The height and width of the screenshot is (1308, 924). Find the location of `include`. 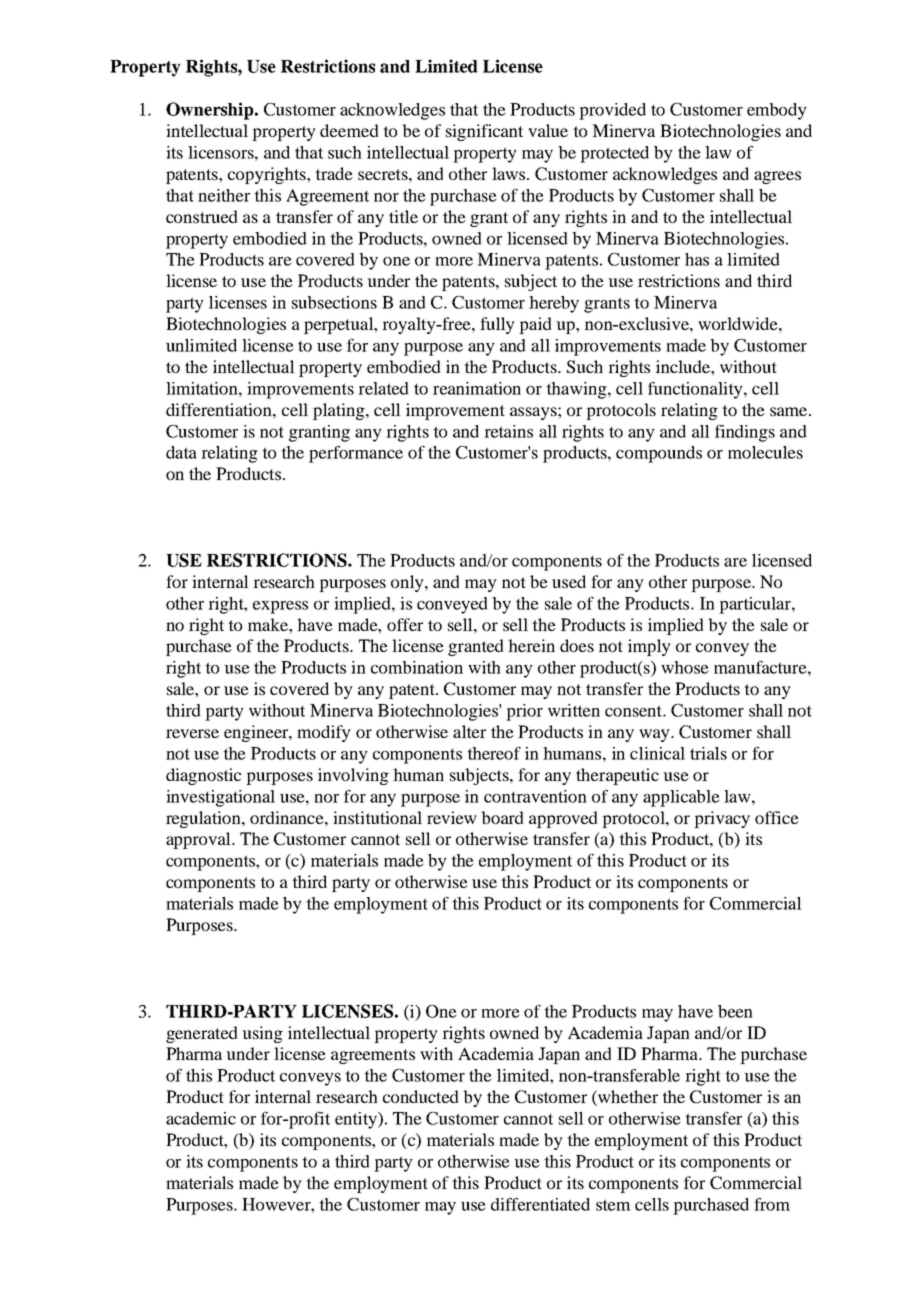

include is located at coordinates (684, 366).
